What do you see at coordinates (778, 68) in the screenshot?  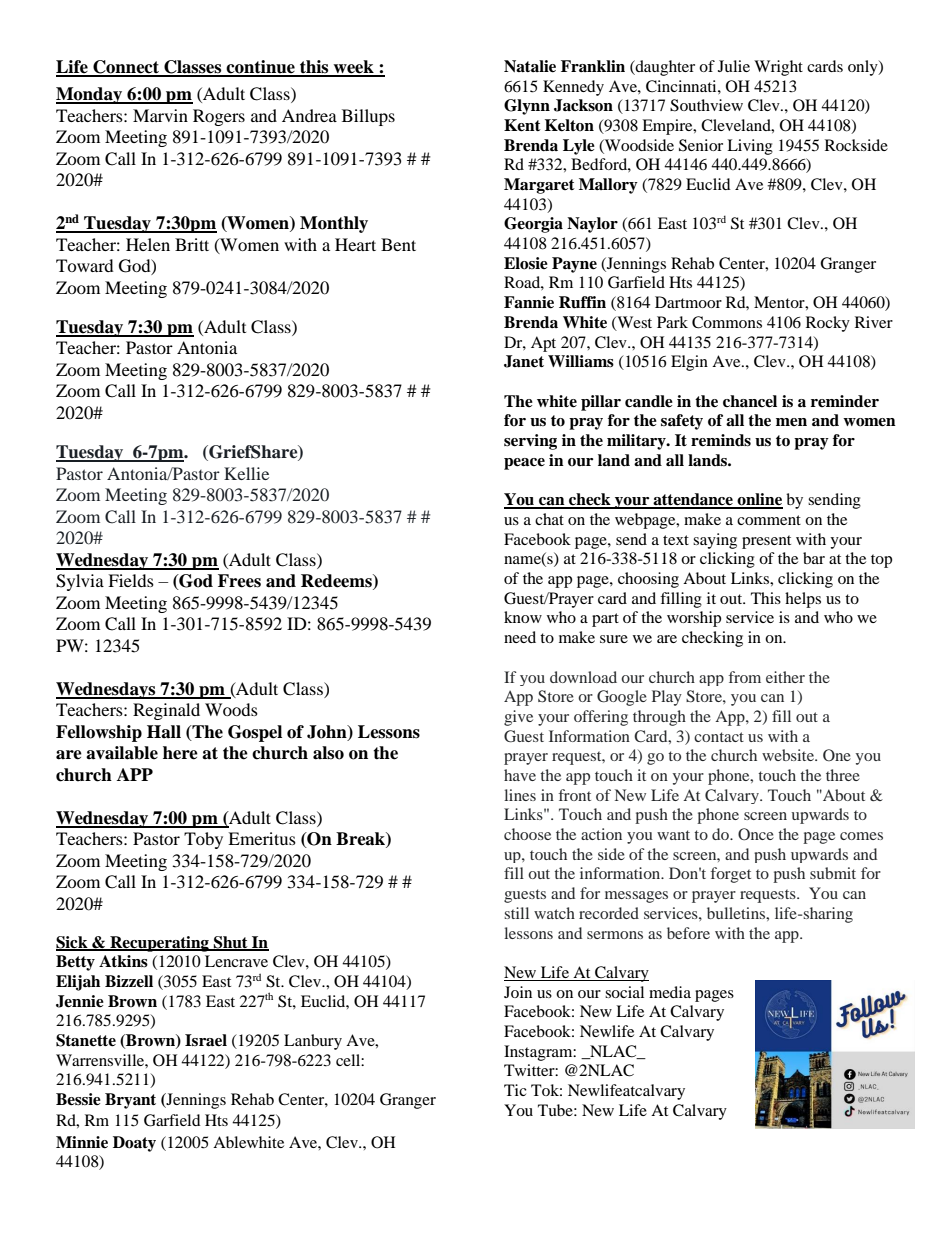 I see `Wright` at bounding box center [778, 68].
